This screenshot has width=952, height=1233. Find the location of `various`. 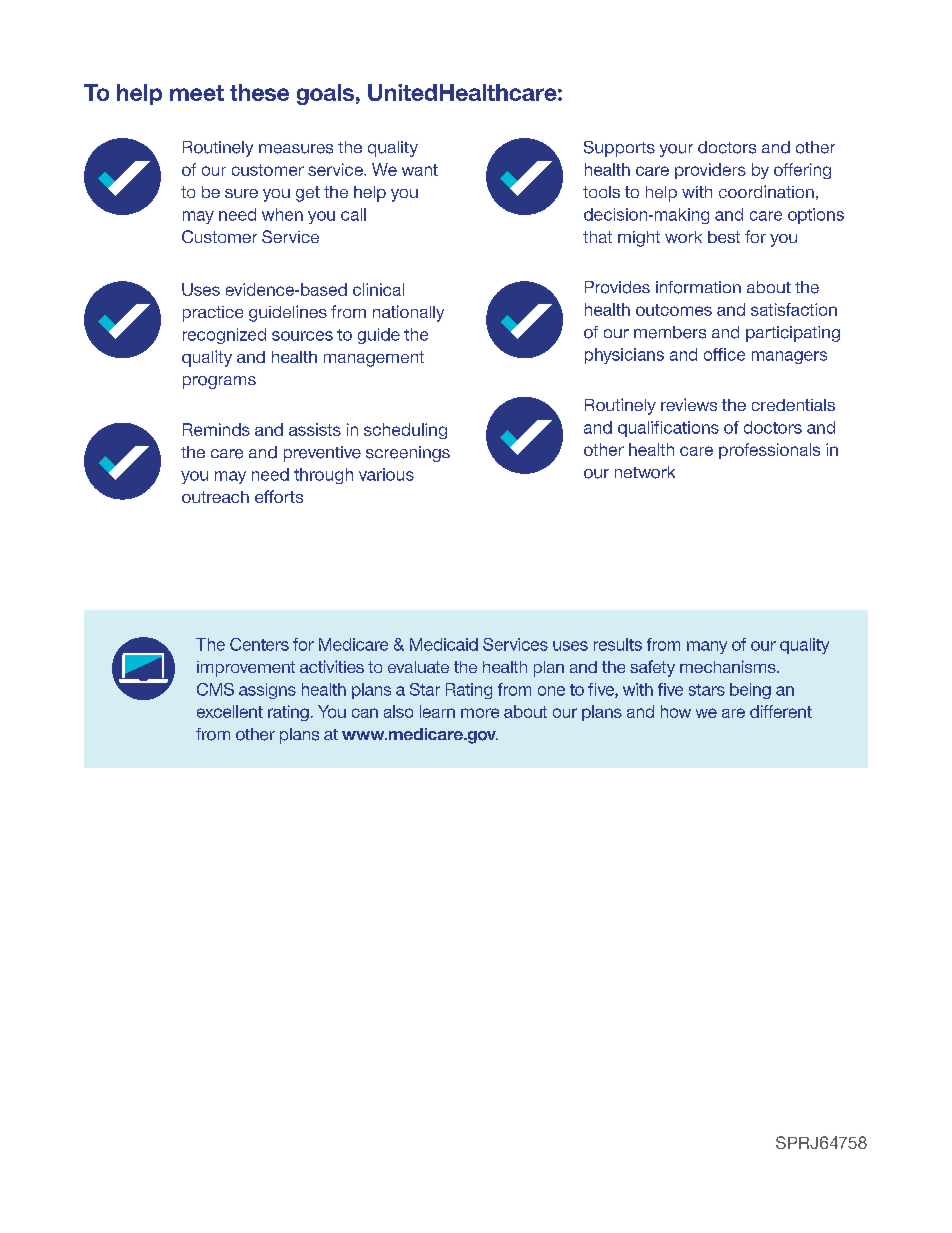

various is located at coordinates (386, 474).
